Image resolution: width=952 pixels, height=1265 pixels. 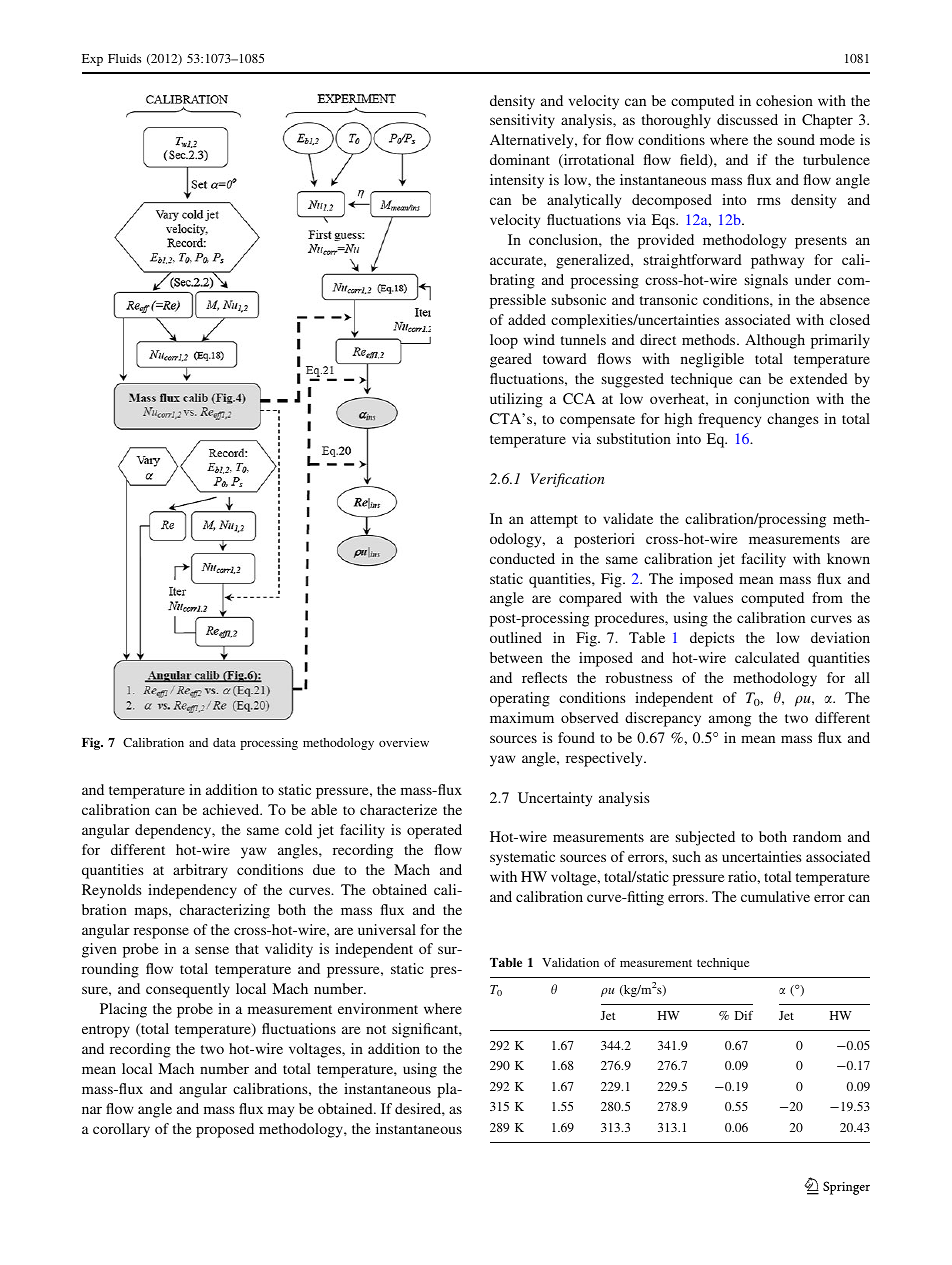 I want to click on data, so click(x=224, y=742).
